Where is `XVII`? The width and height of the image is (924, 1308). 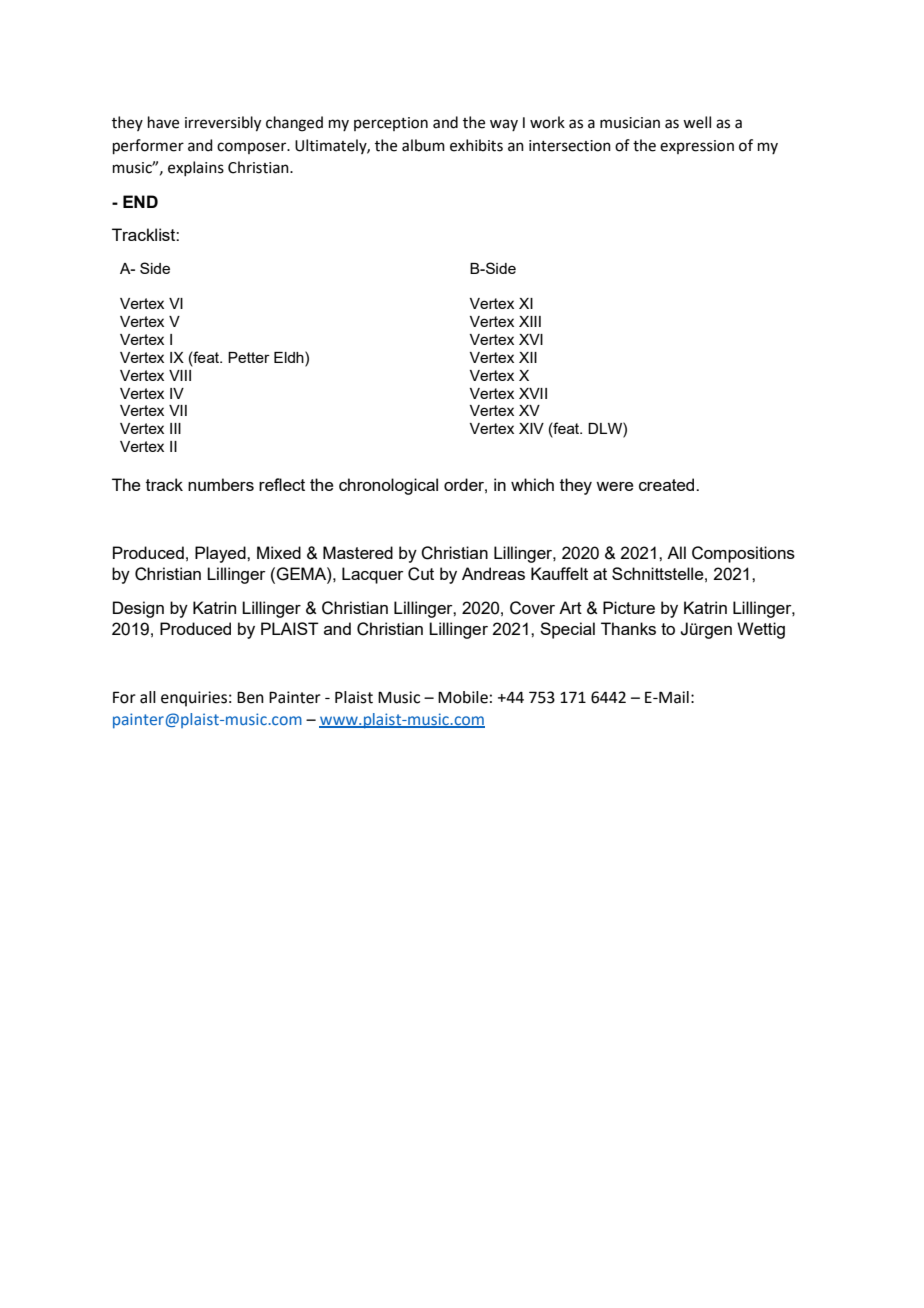 XVII is located at coordinates (533, 393).
